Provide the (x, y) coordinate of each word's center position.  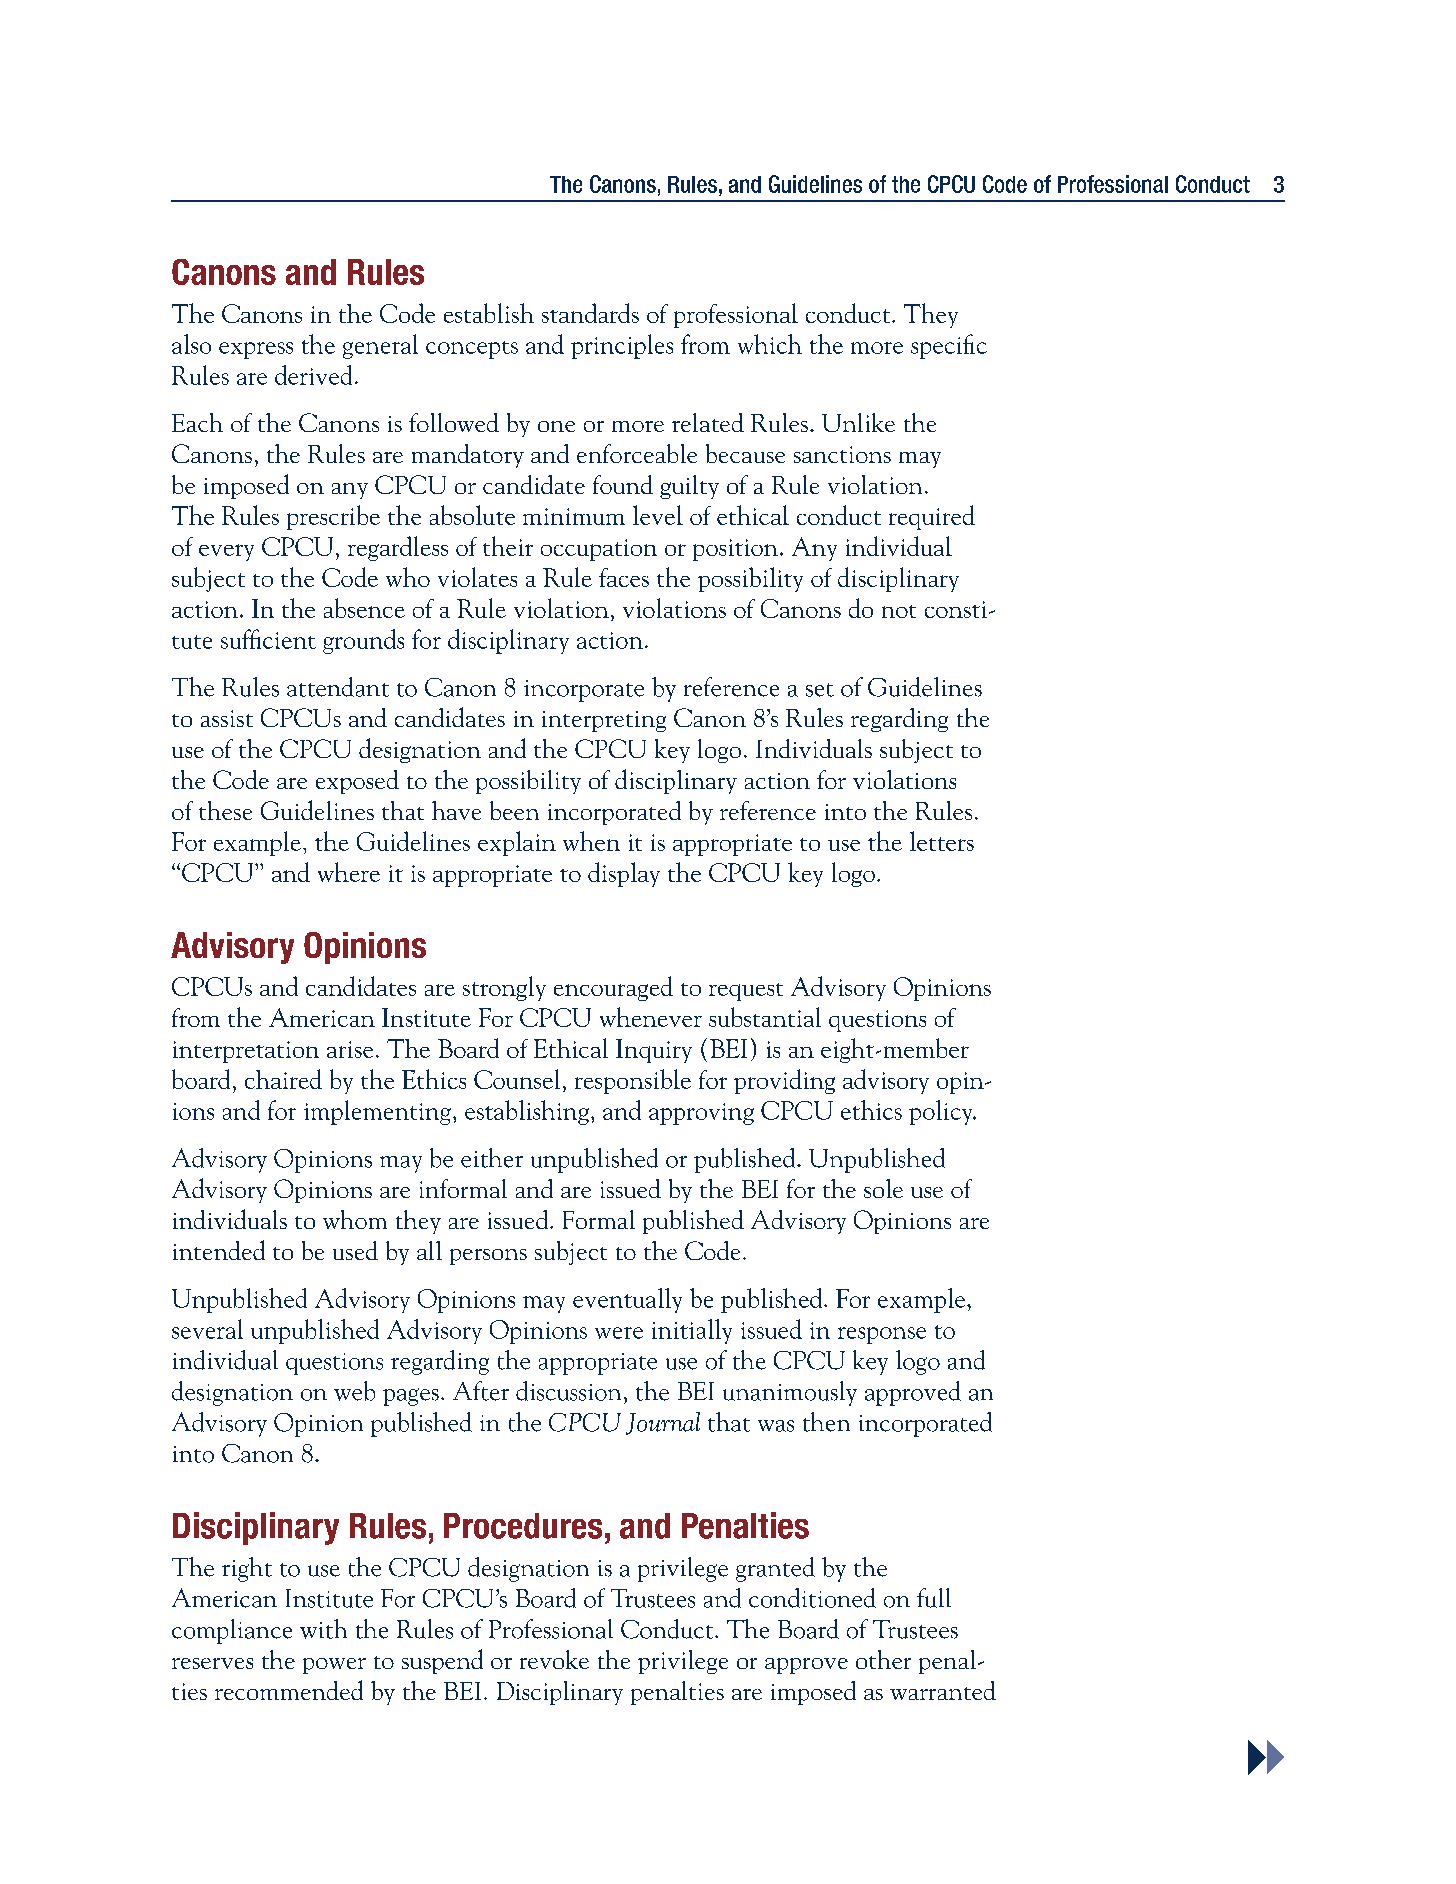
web (354, 1391)
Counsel (517, 1079)
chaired (283, 1079)
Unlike (858, 422)
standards (590, 313)
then (826, 1422)
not (899, 611)
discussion (568, 1391)
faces (624, 577)
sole (883, 1188)
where (349, 872)
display (624, 874)
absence (364, 608)
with (323, 1629)
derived (313, 375)
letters (942, 841)
